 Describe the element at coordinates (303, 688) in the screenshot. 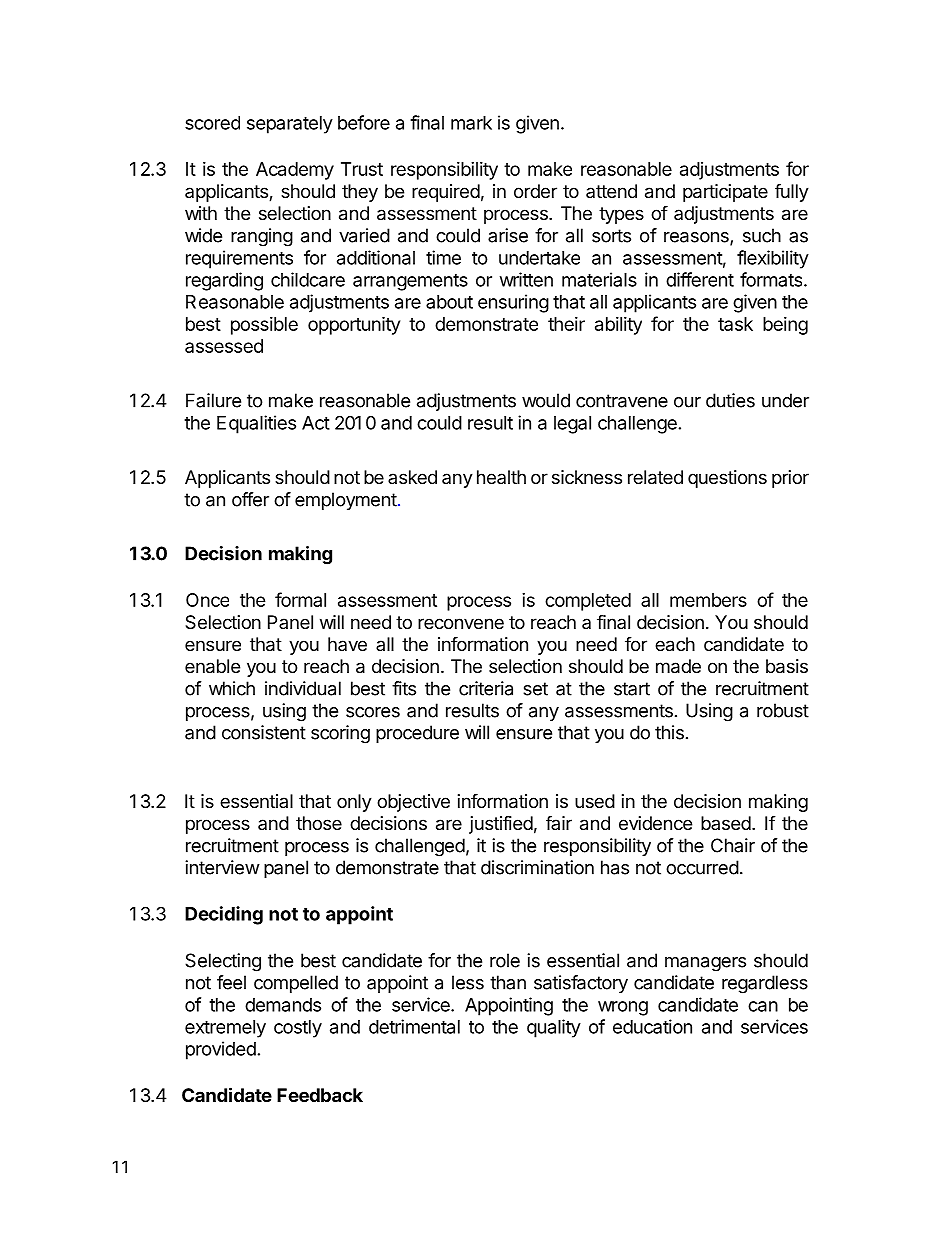

I see `individual` at that location.
